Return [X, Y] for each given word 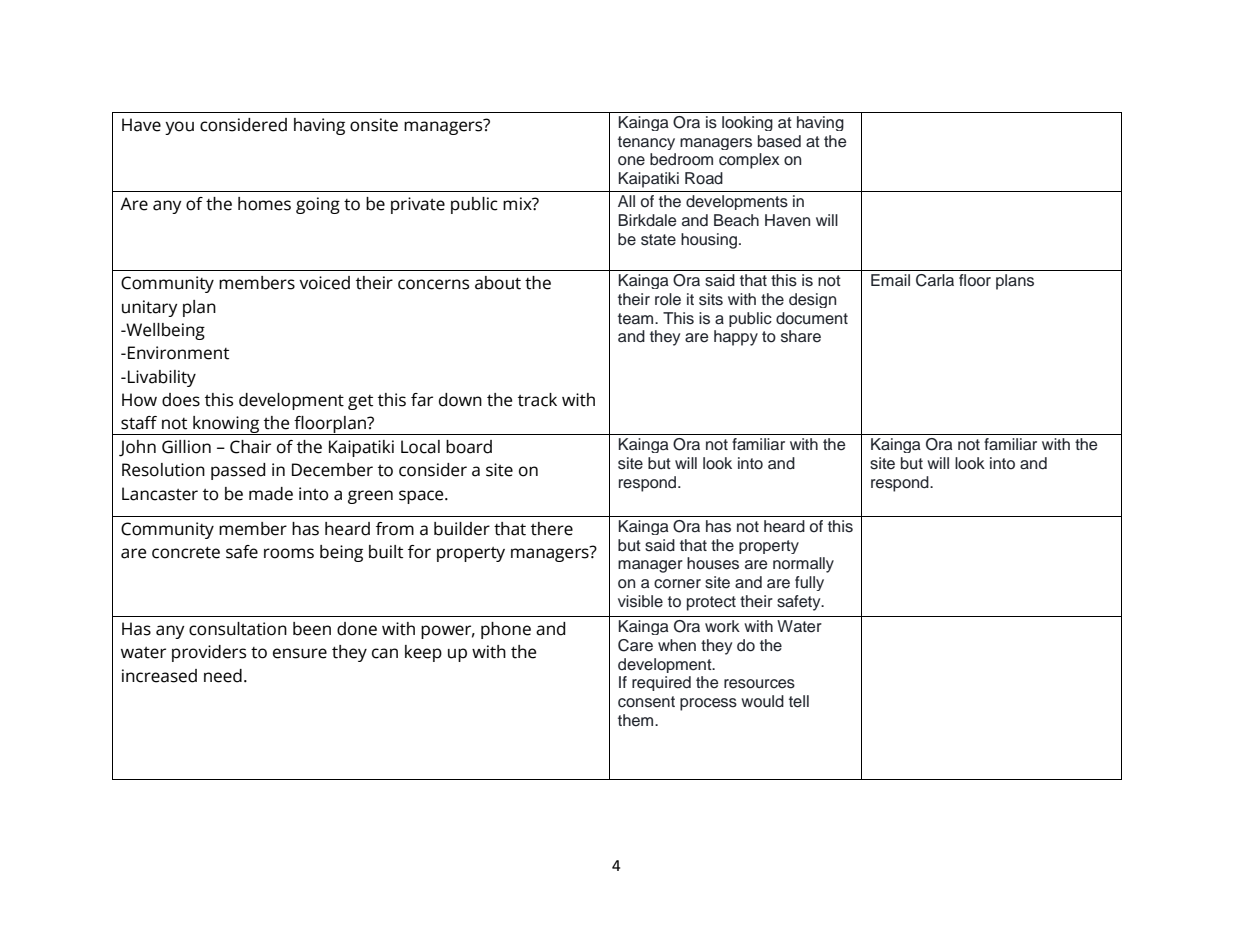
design [812, 300]
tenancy [646, 143]
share [801, 336]
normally [803, 565]
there [552, 529]
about [498, 283]
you [179, 128]
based [779, 141]
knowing [226, 425]
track [537, 400]
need [223, 676]
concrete [186, 552]
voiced [324, 283]
